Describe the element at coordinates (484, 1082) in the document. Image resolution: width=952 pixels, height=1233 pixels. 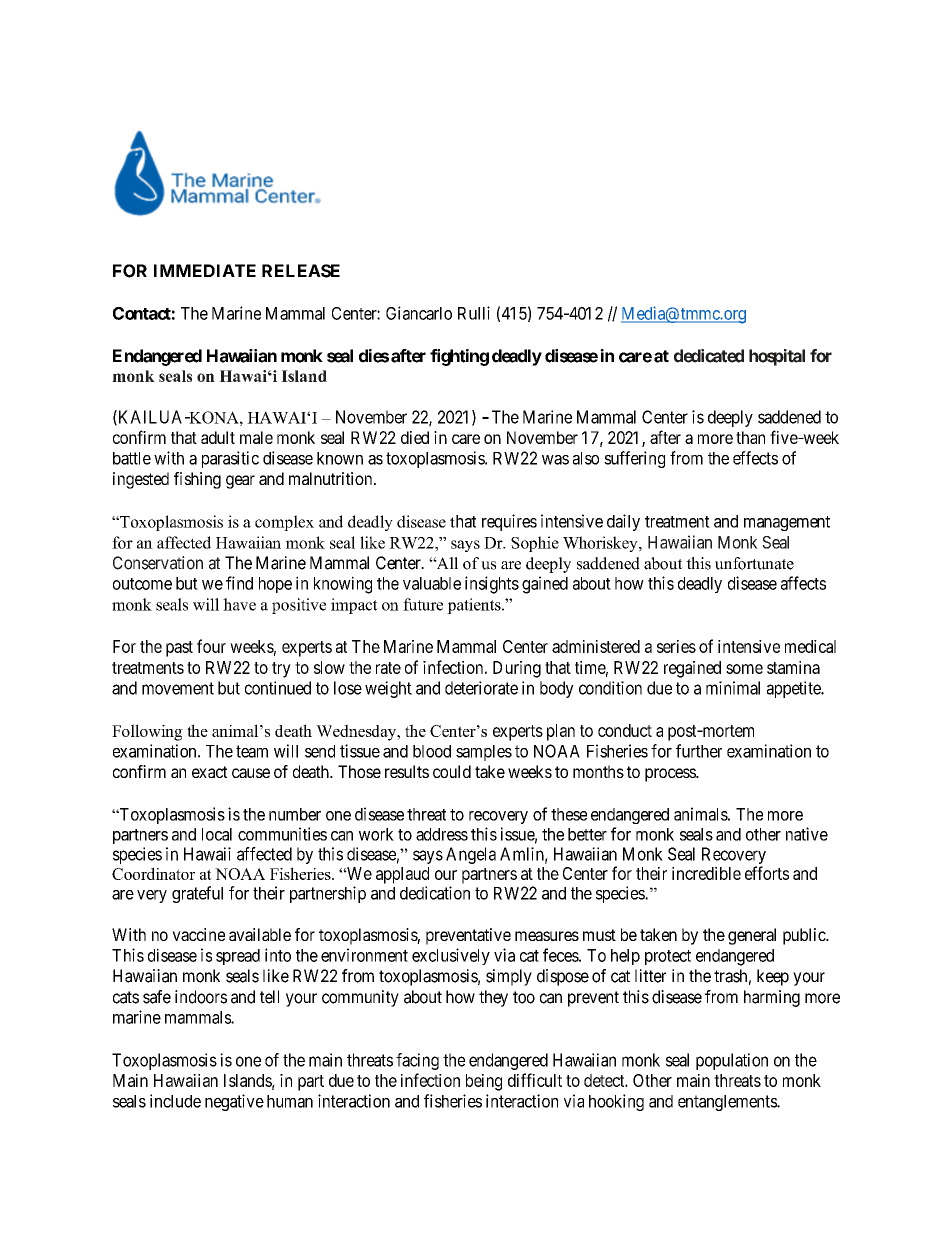
I see `being` at that location.
